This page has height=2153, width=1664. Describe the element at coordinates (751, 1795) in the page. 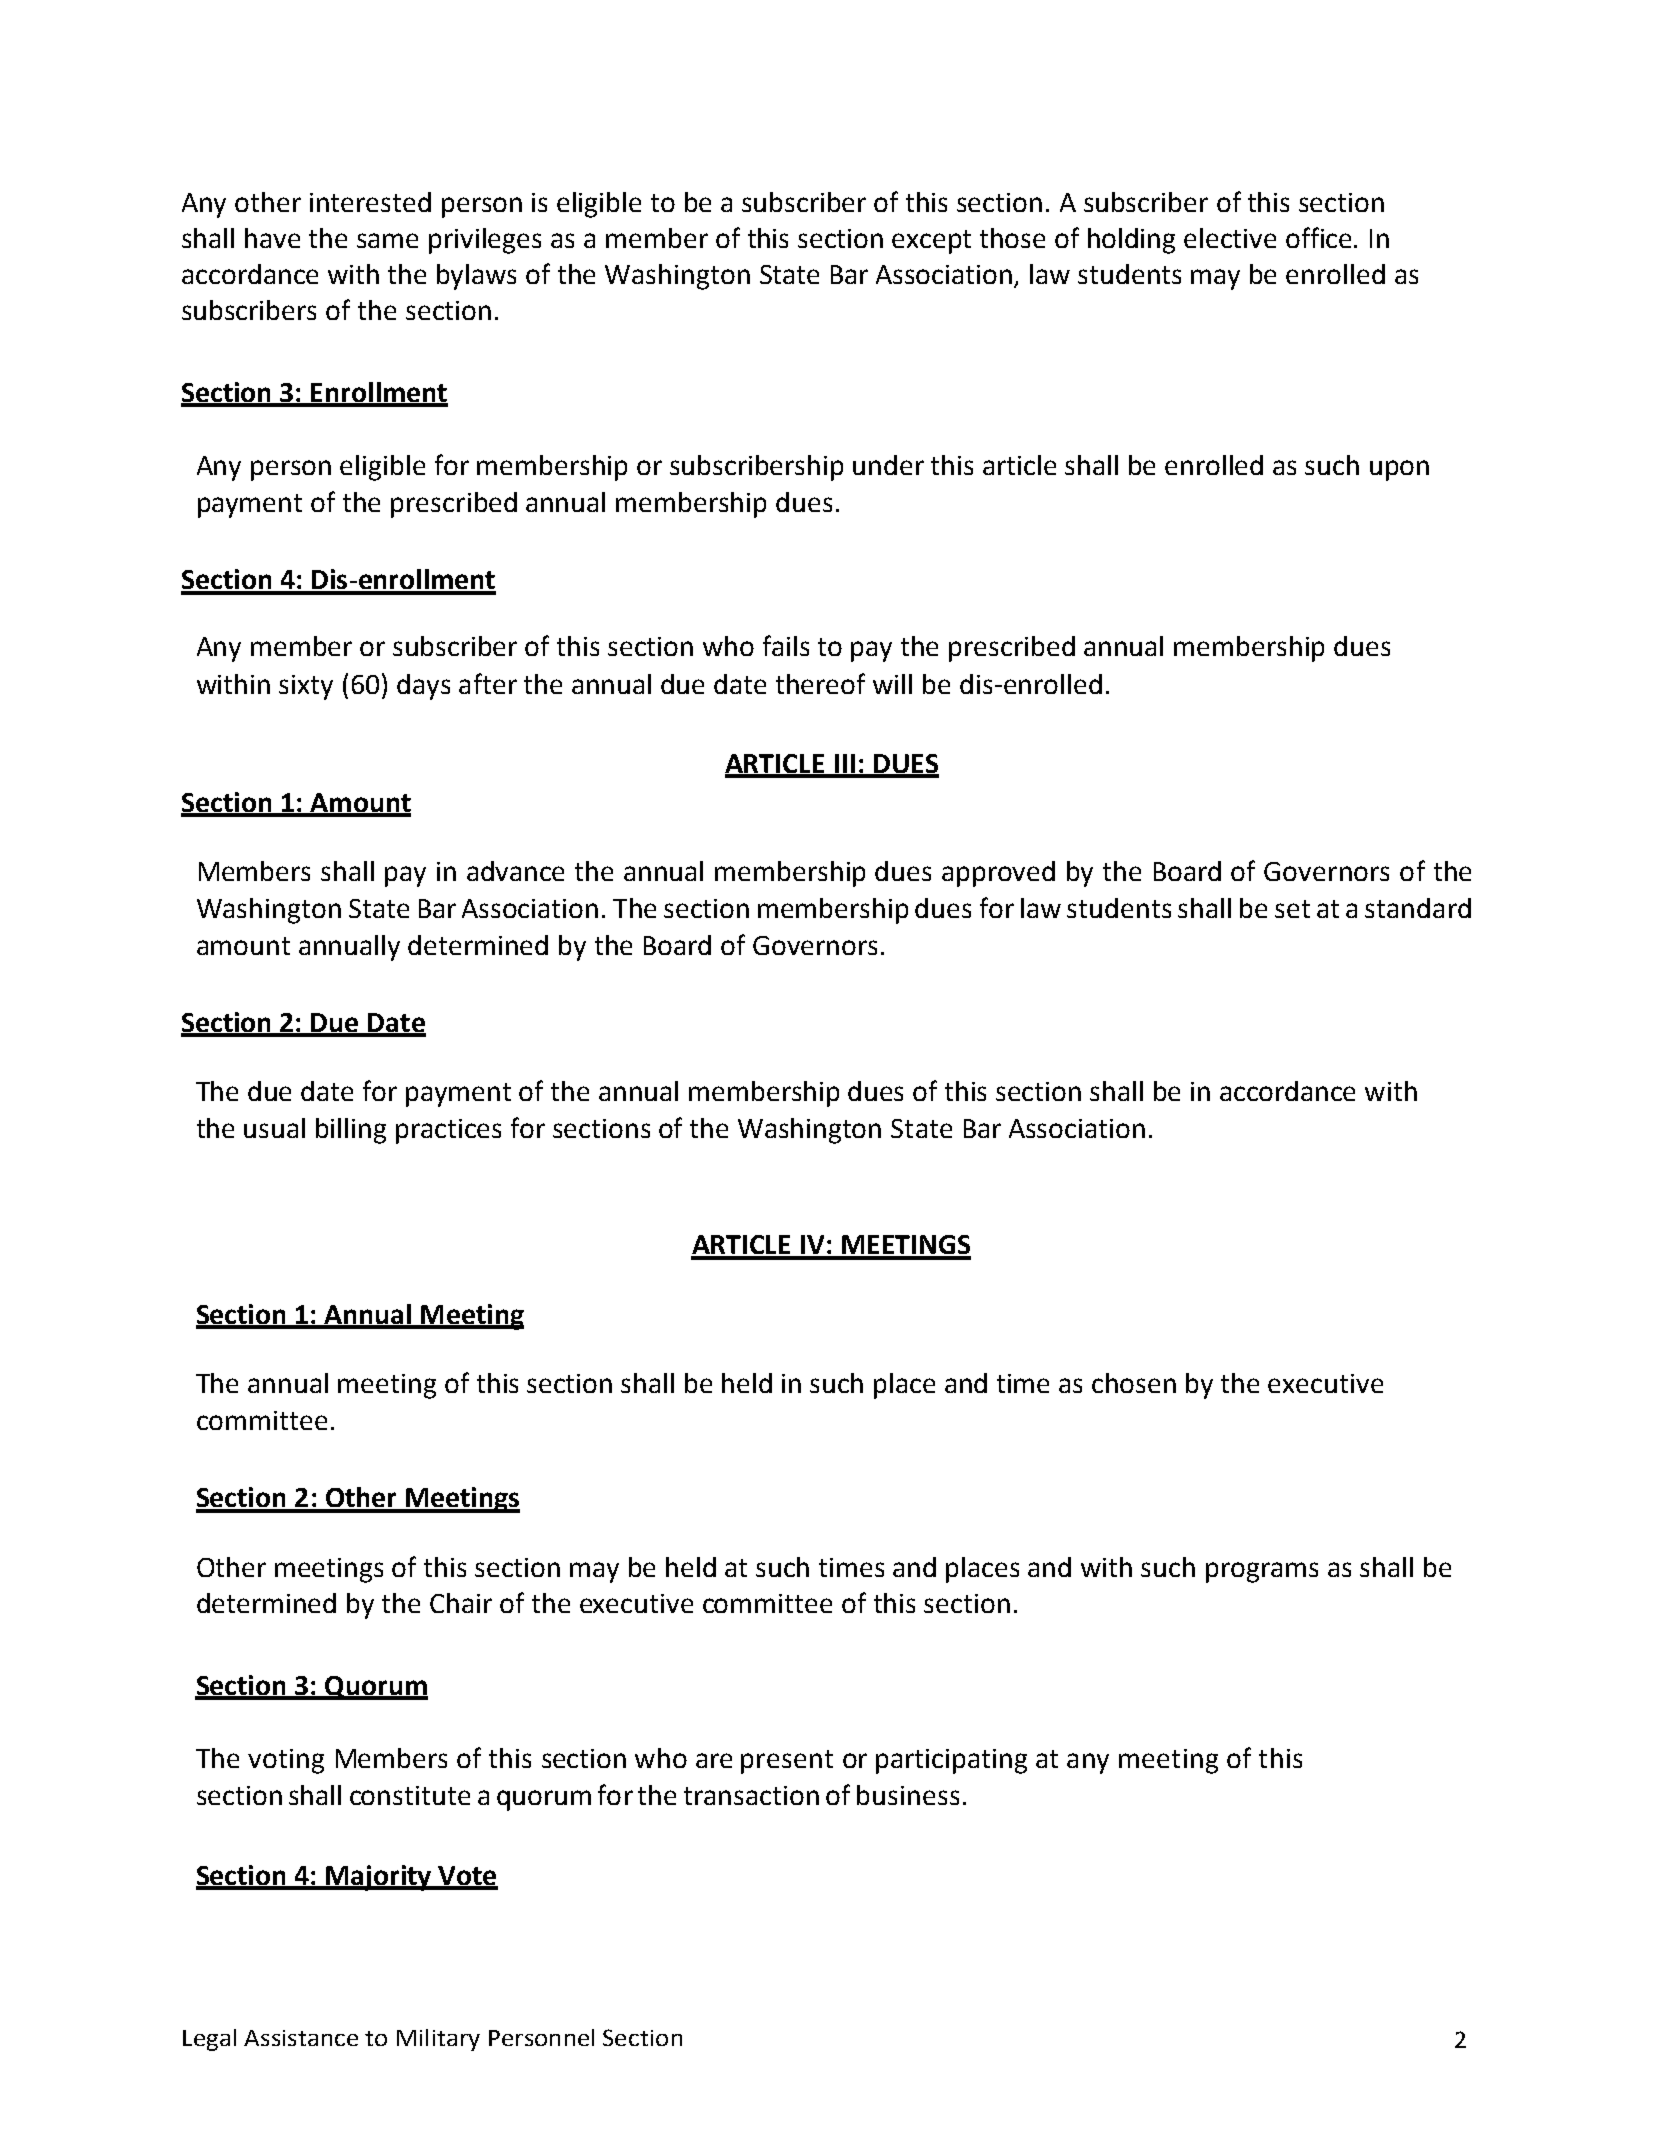

I see `transaction` at that location.
